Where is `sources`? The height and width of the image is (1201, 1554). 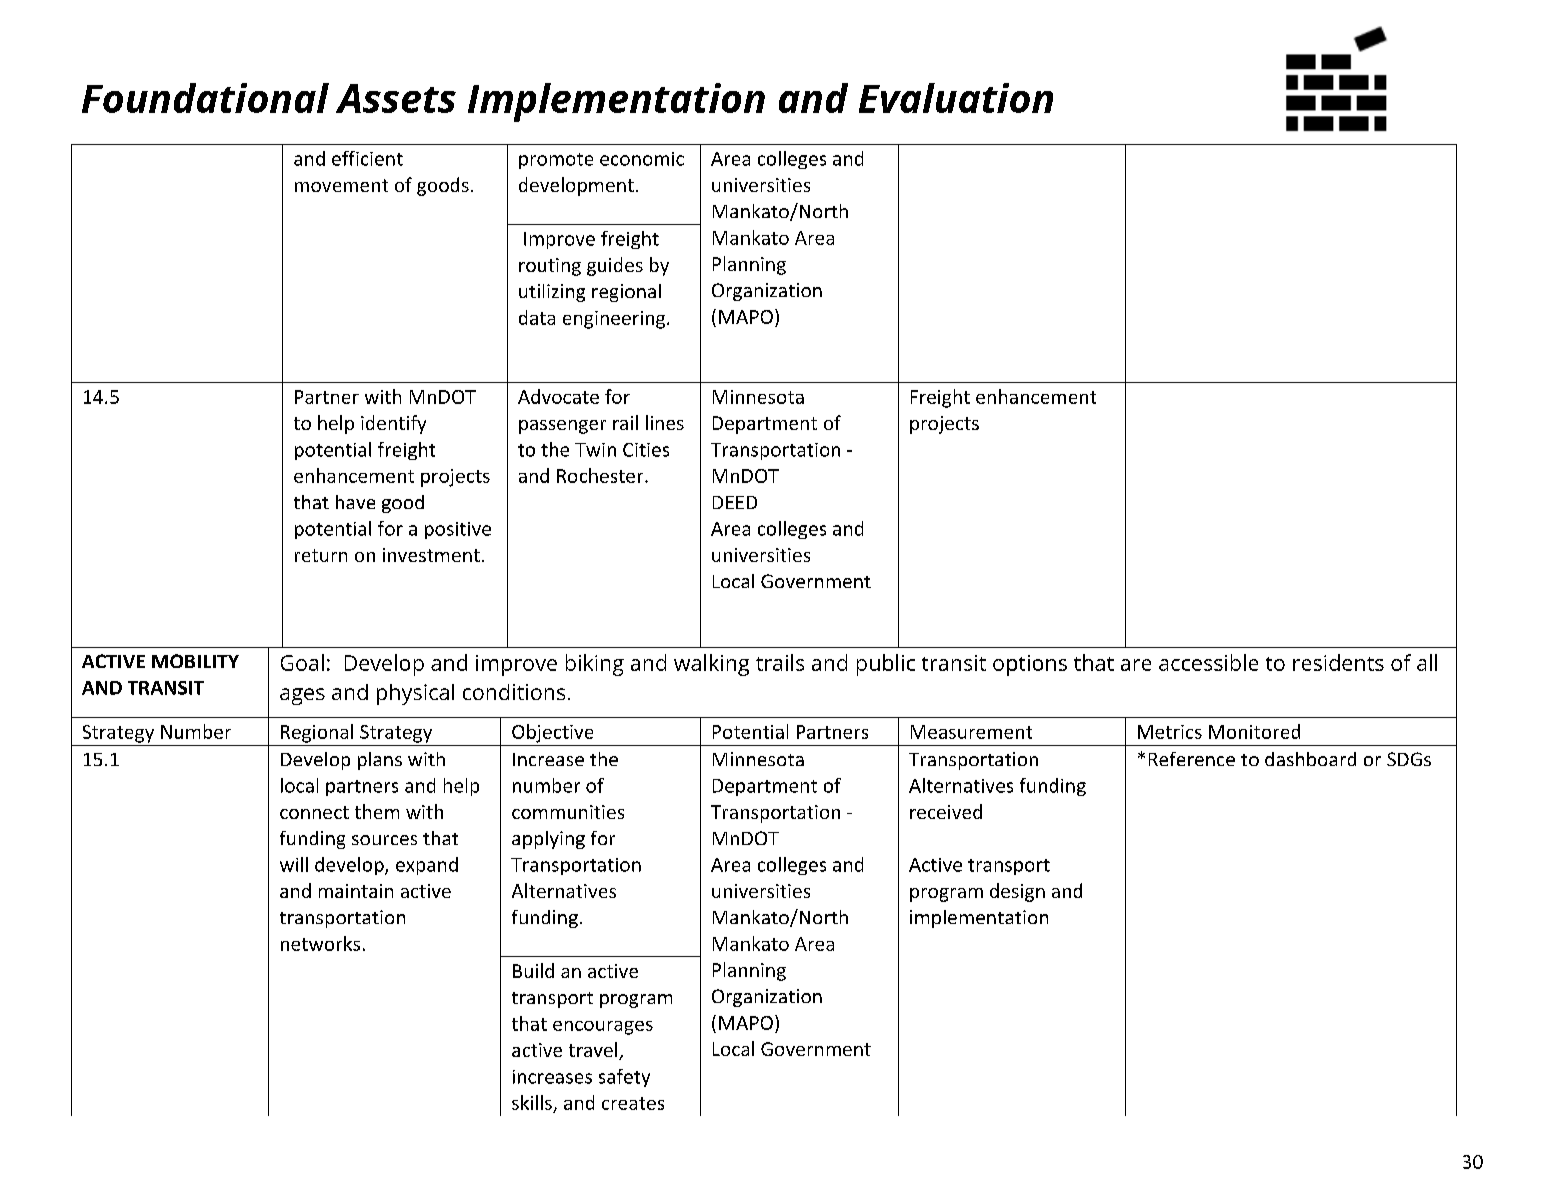
sources is located at coordinates (384, 840).
